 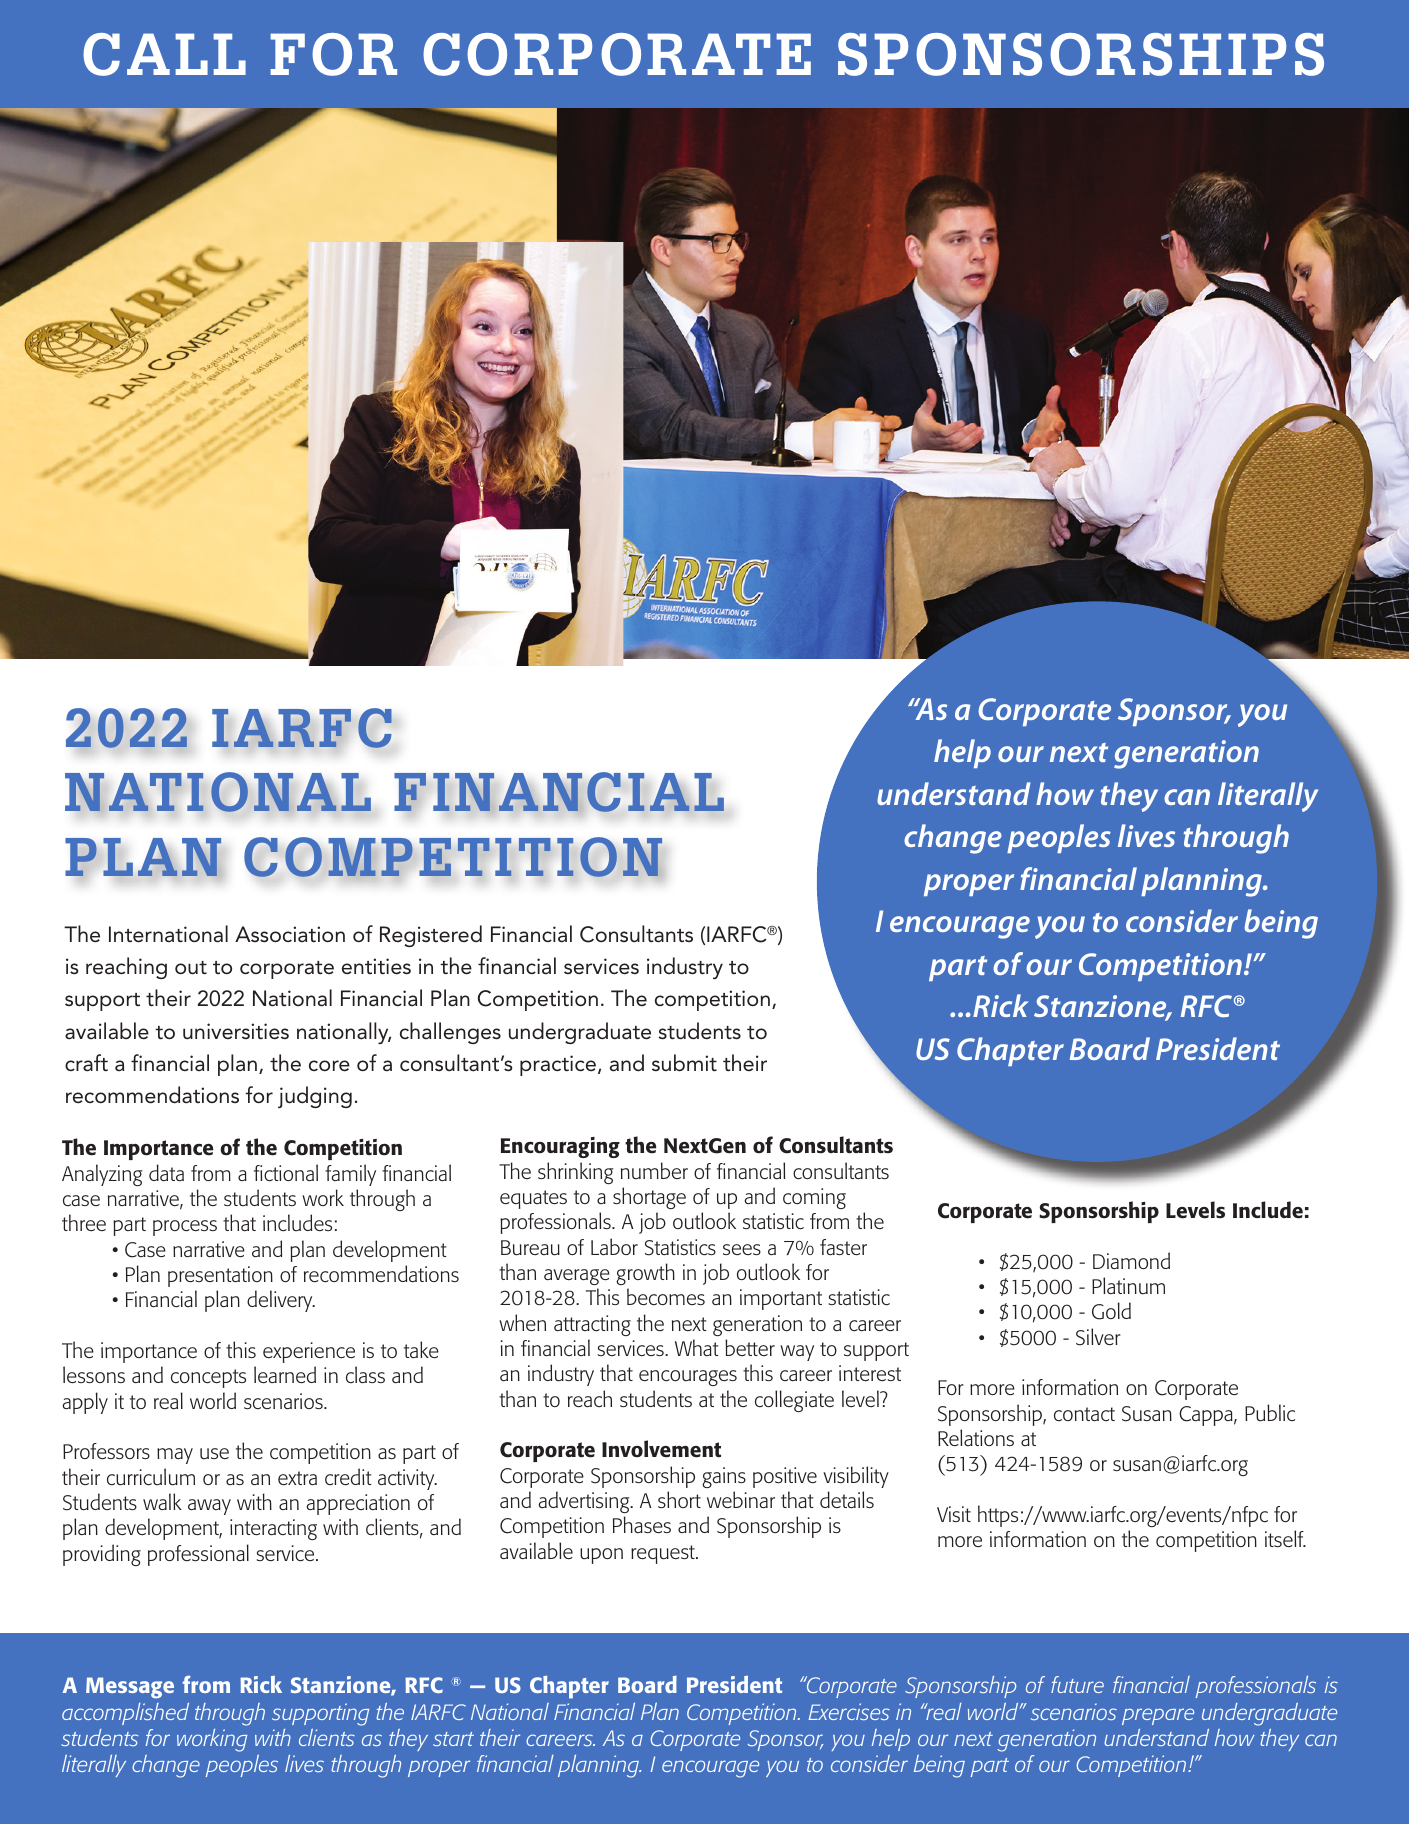 I want to click on Registered, so click(x=431, y=936).
